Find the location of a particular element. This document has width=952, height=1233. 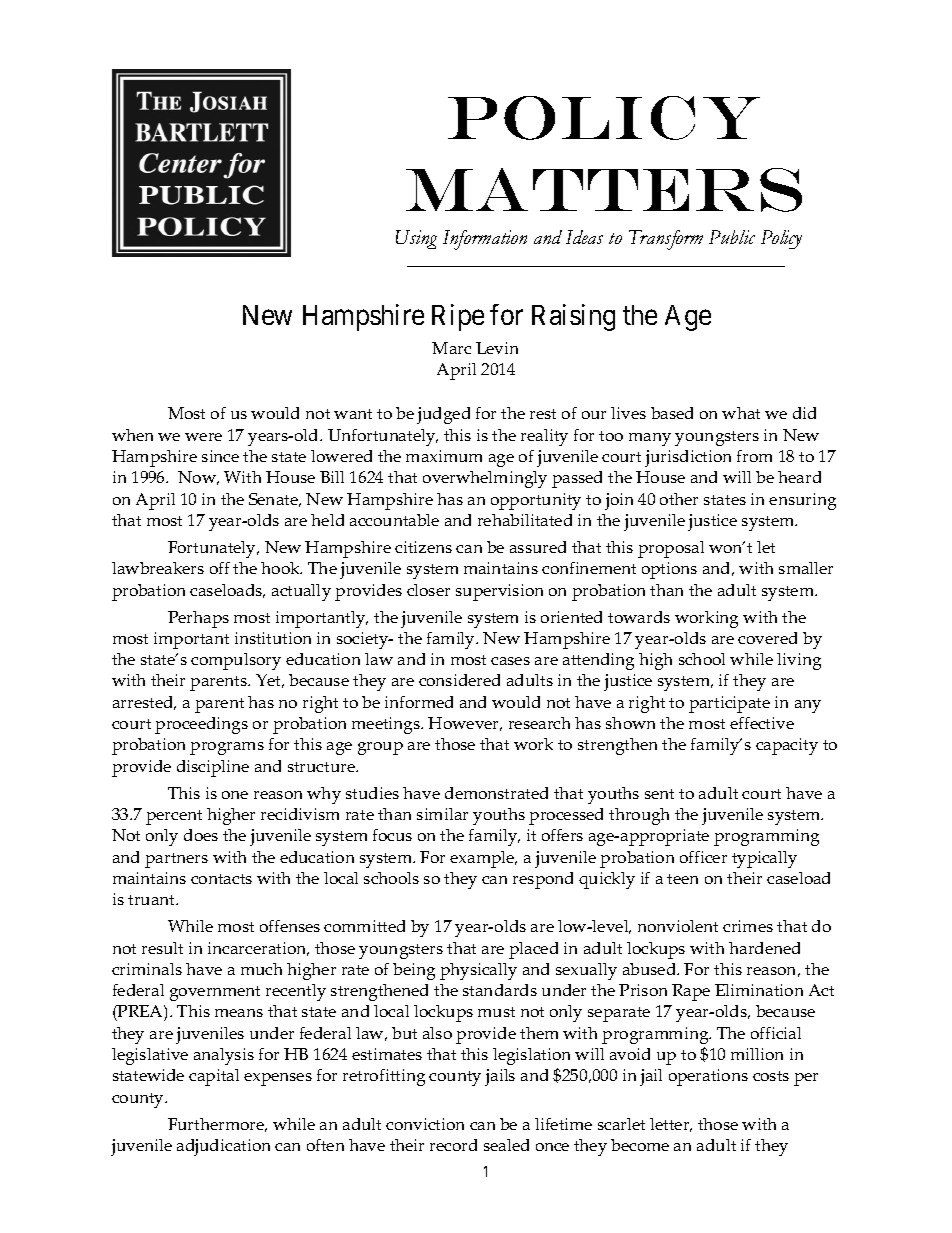

from is located at coordinates (754, 456).
